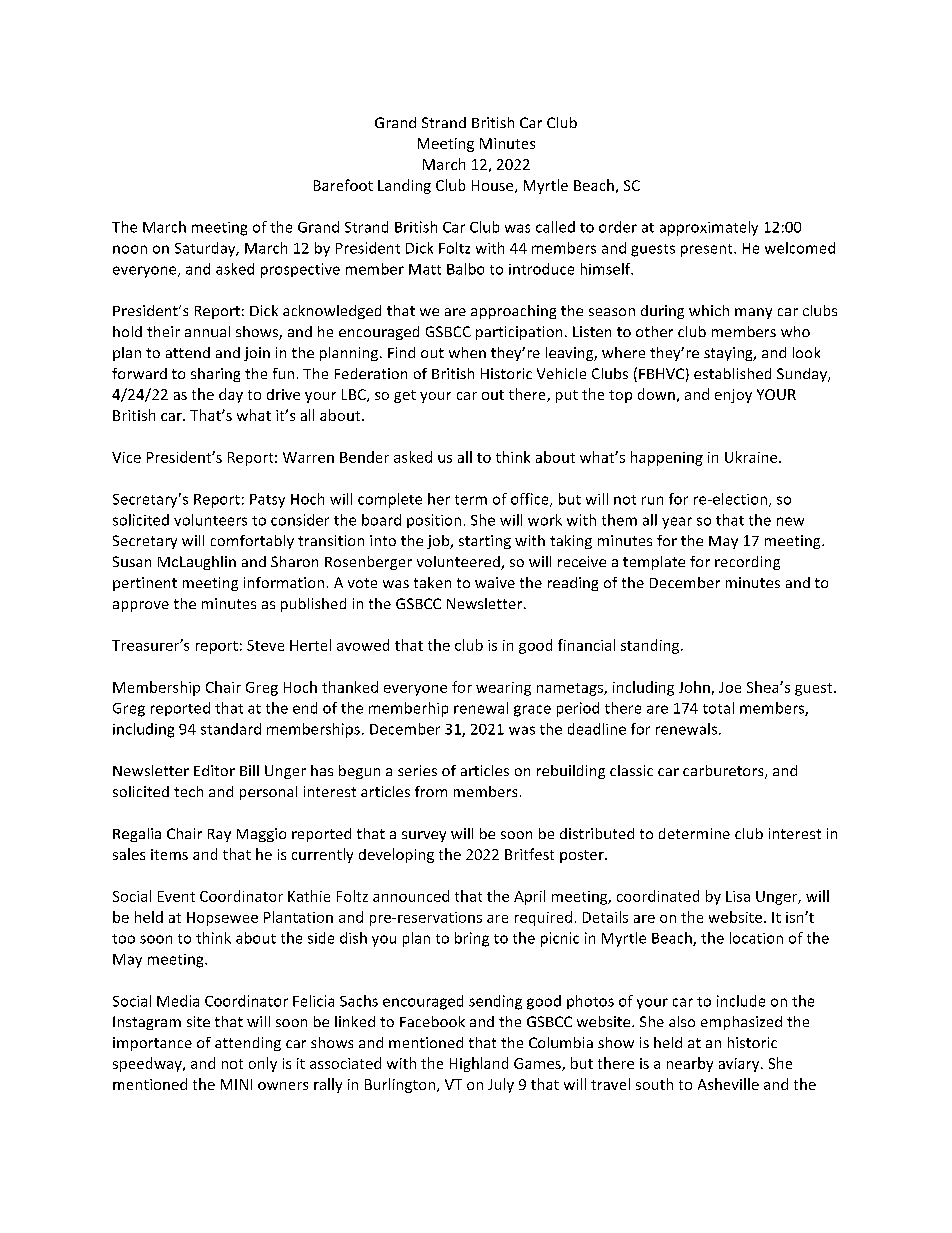 The height and width of the image is (1233, 952). What do you see at coordinates (479, 1064) in the image?
I see `Highland` at bounding box center [479, 1064].
